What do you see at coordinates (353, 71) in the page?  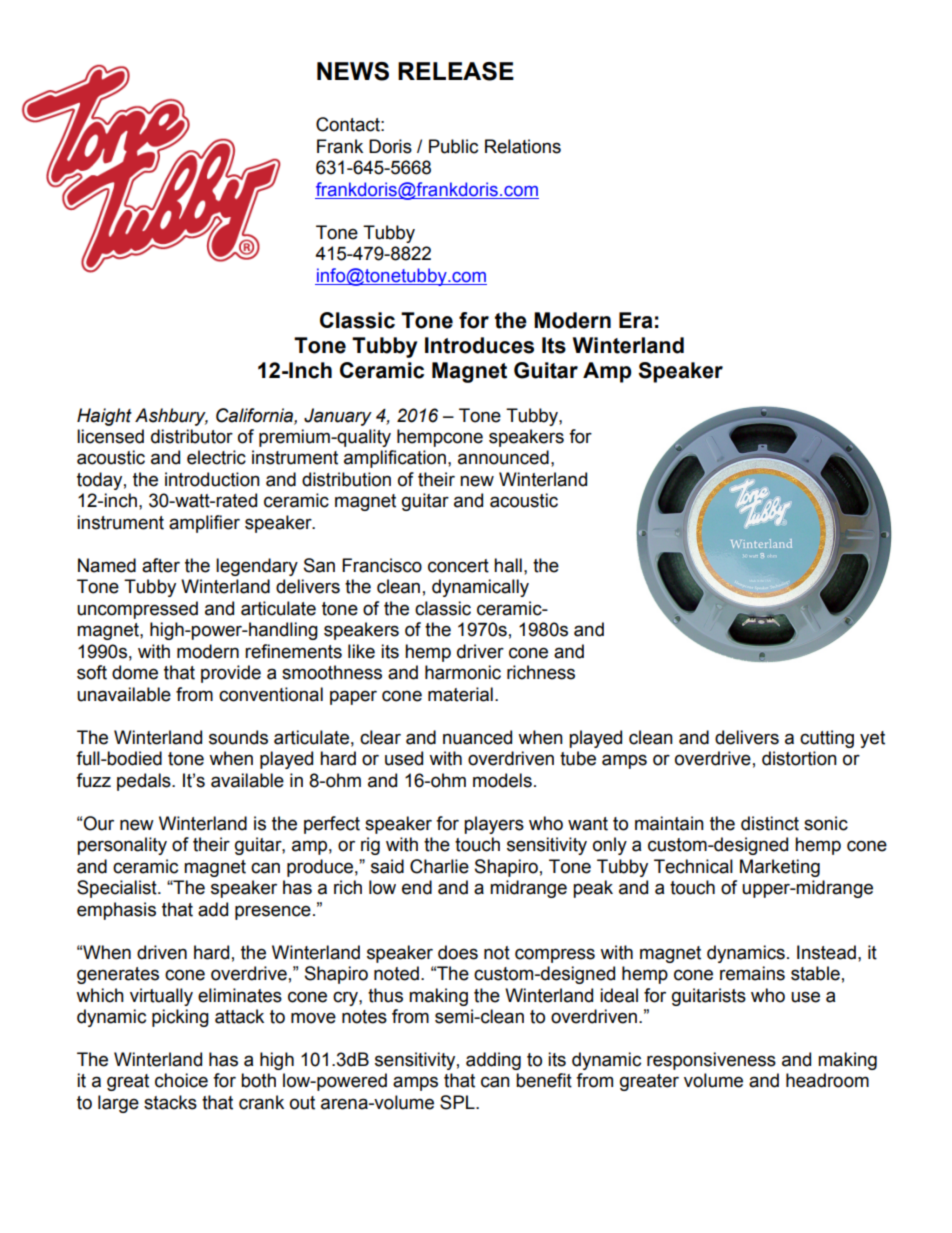 I see `NEWS` at bounding box center [353, 71].
